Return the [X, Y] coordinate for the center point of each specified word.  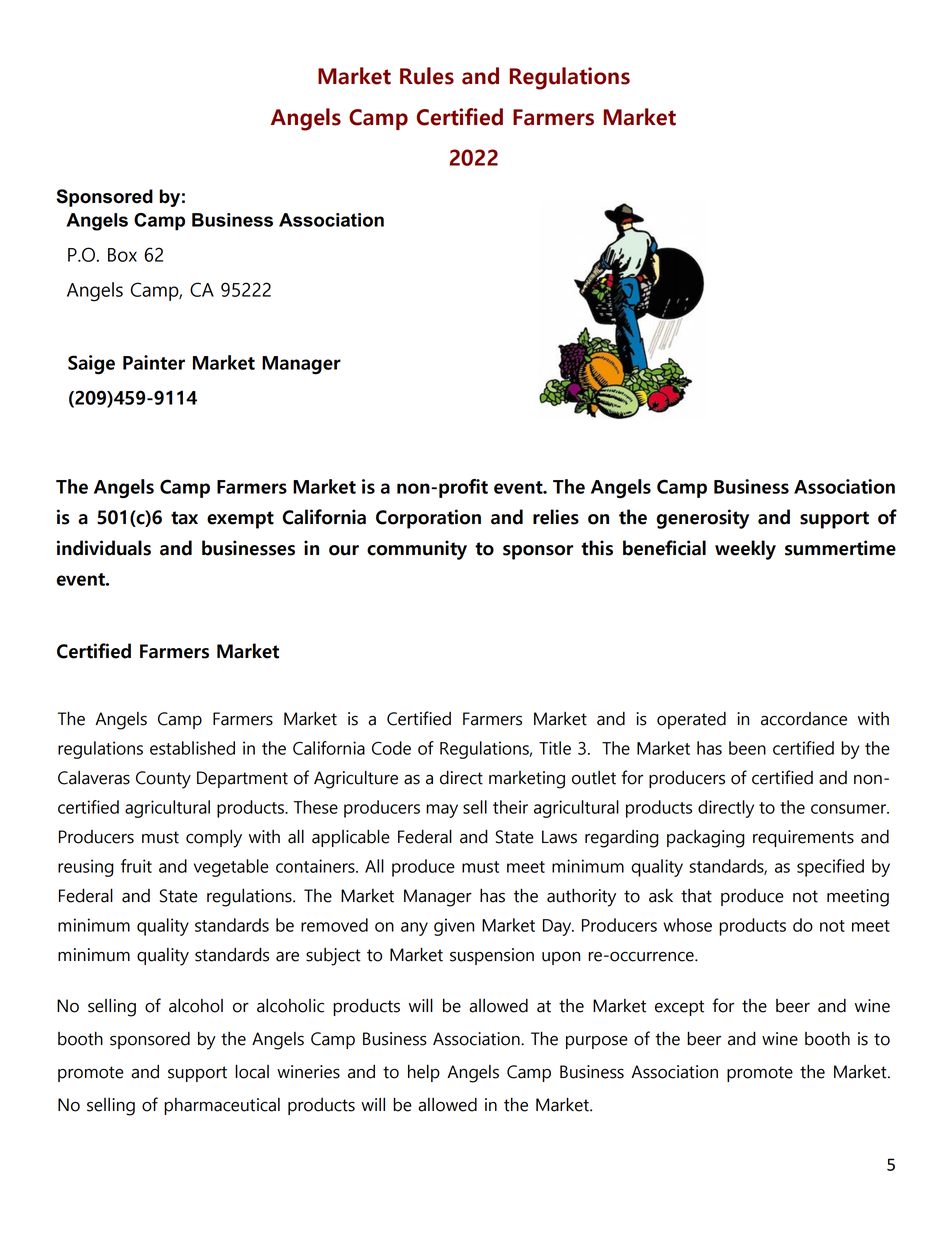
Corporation [428, 519]
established [192, 748]
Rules [427, 76]
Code [391, 748]
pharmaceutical [222, 1106]
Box [122, 255]
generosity [703, 519]
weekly [745, 550]
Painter [154, 362]
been [747, 748]
